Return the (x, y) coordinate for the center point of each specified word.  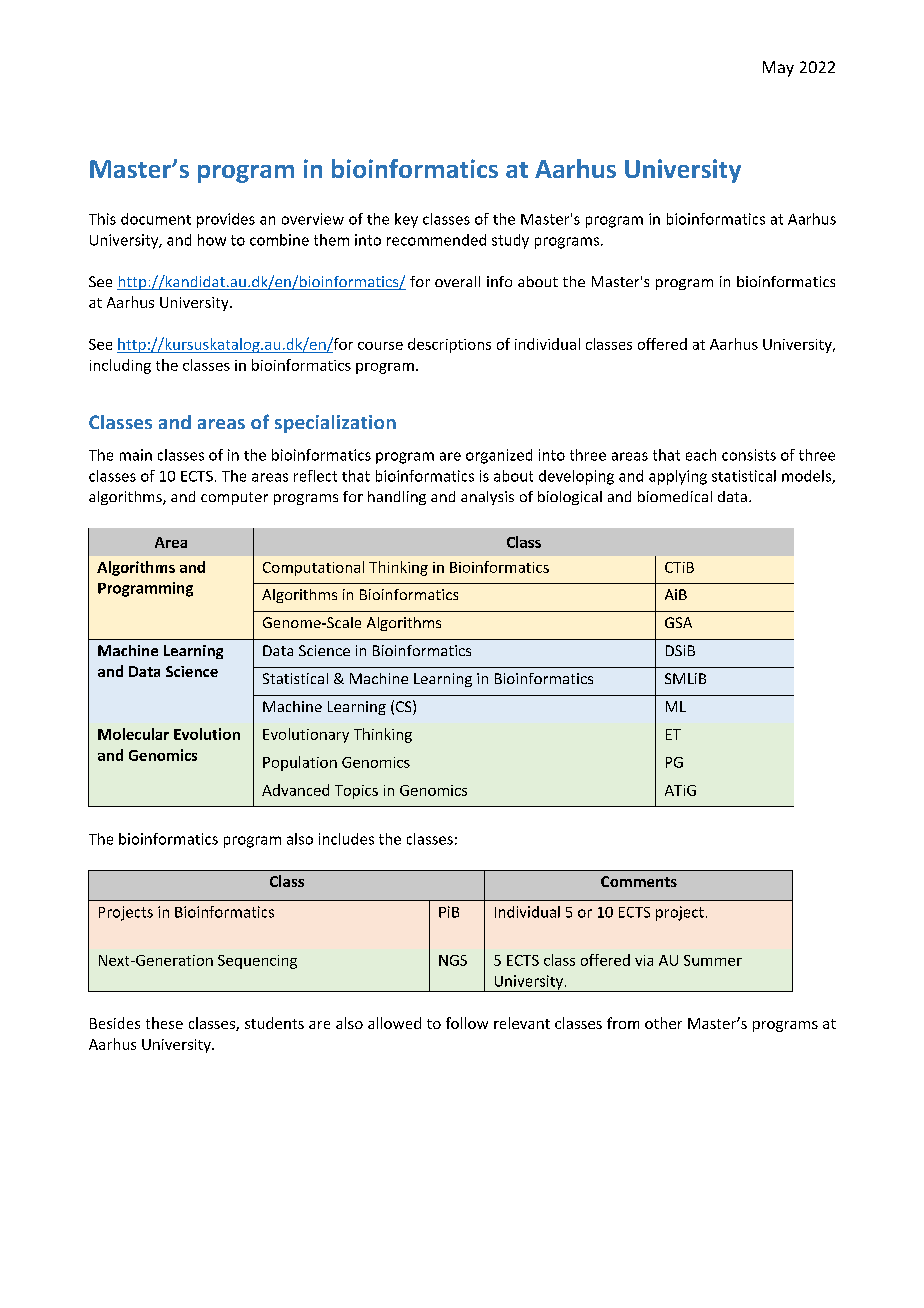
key (406, 220)
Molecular (133, 734)
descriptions (449, 345)
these (164, 1023)
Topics (356, 792)
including (120, 366)
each (701, 455)
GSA (678, 622)
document (156, 219)
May (778, 69)
